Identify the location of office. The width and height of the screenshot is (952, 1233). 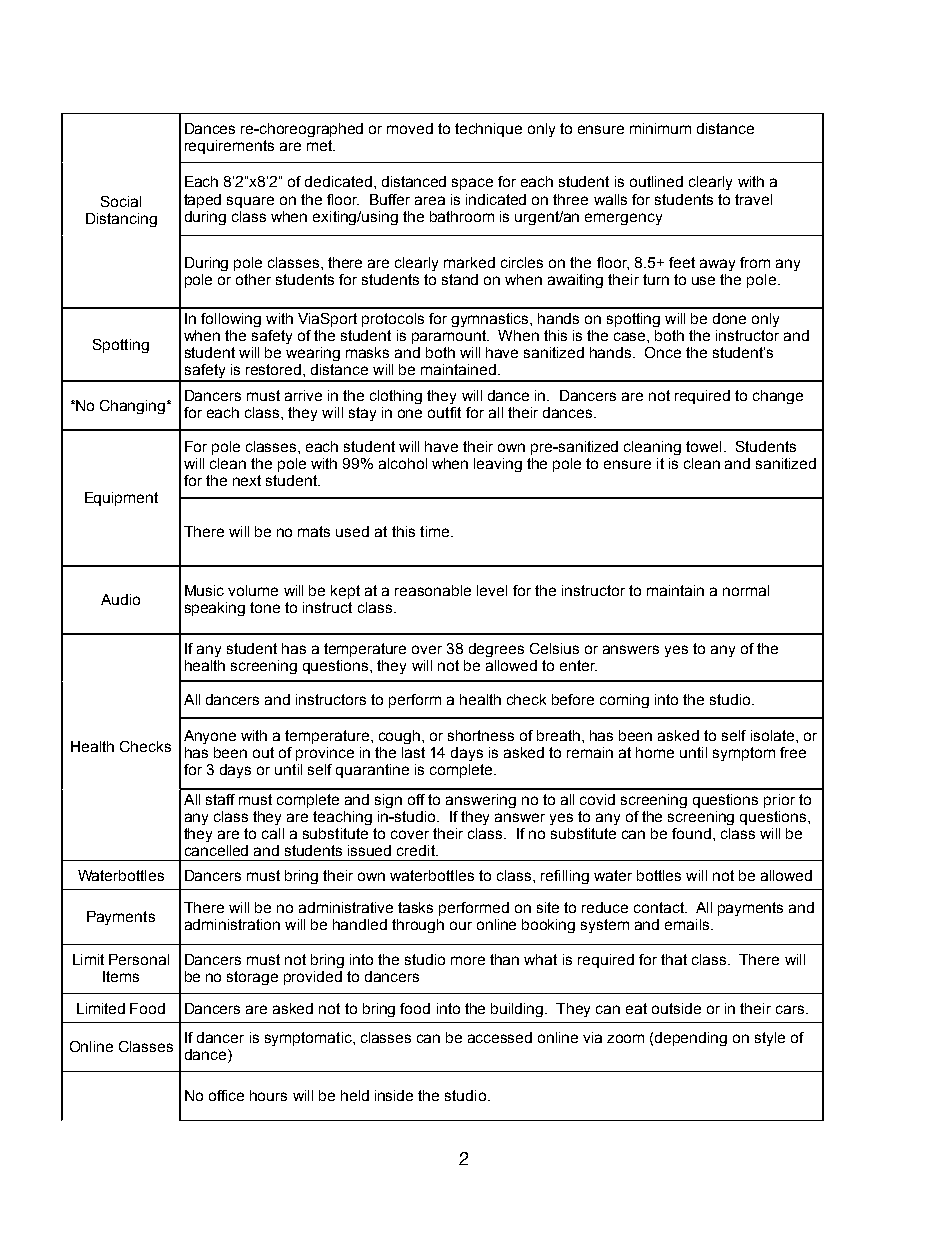
(226, 1095).
